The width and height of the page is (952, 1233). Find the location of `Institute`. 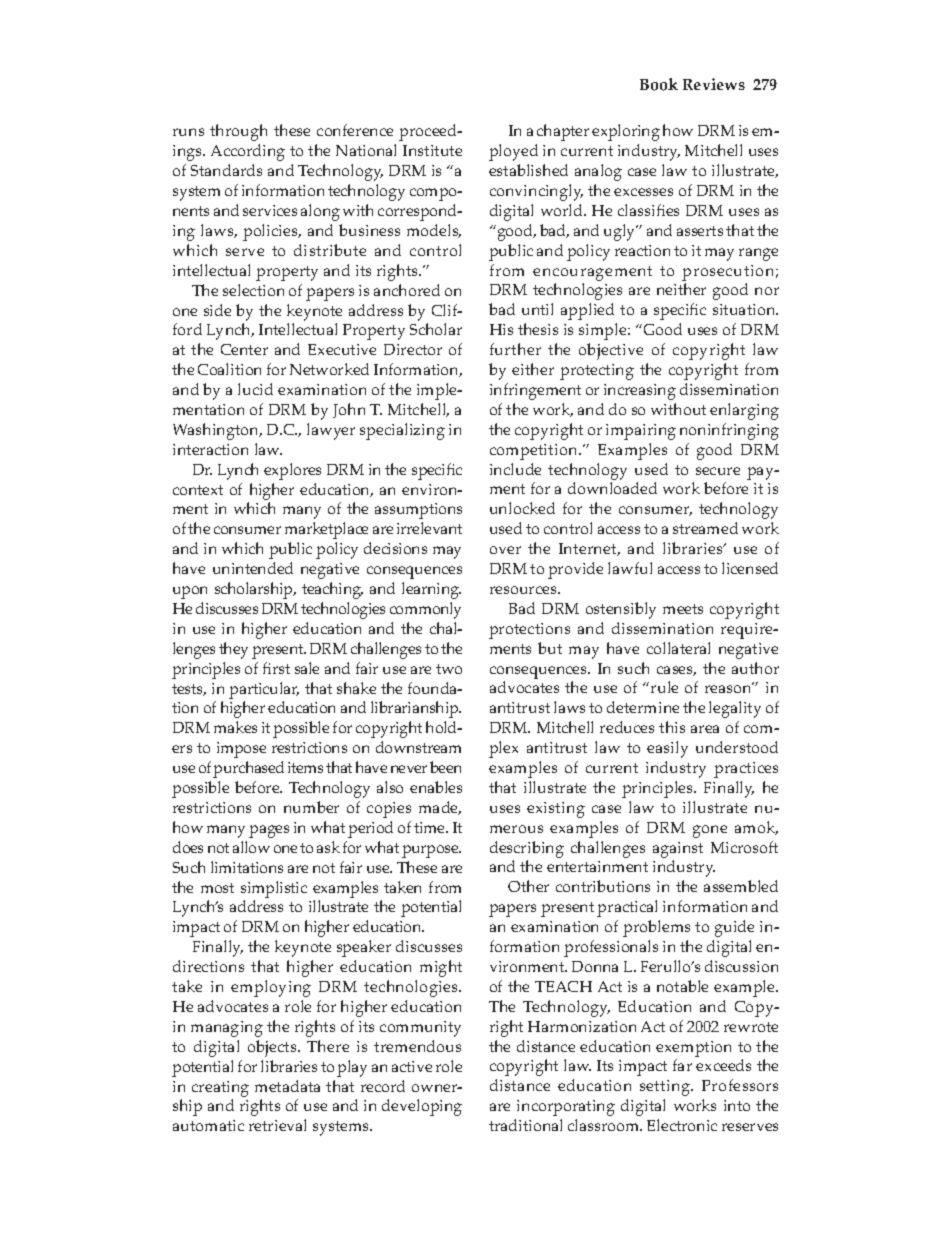

Institute is located at coordinates (432, 150).
